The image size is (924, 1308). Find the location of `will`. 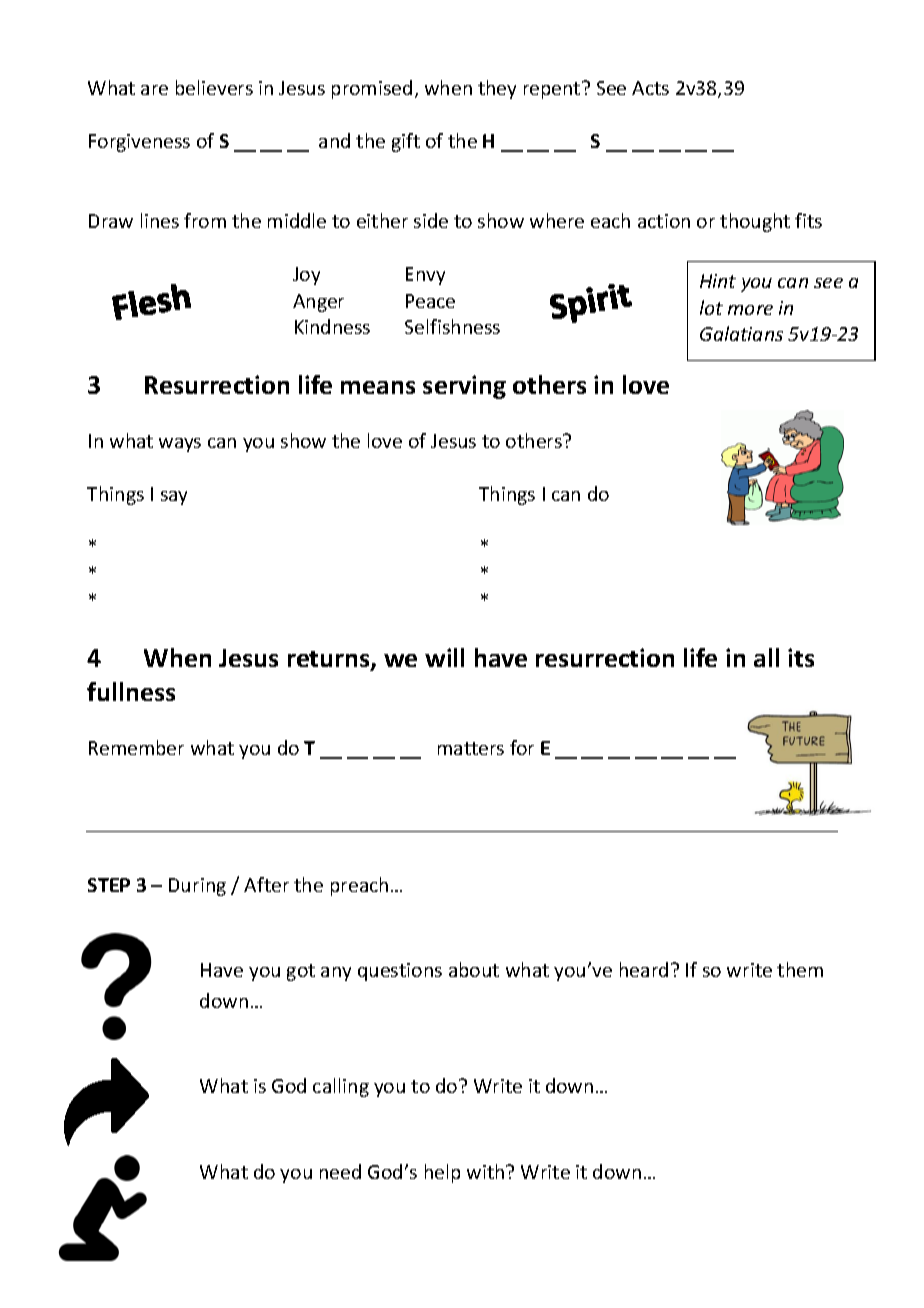

will is located at coordinates (444, 657).
